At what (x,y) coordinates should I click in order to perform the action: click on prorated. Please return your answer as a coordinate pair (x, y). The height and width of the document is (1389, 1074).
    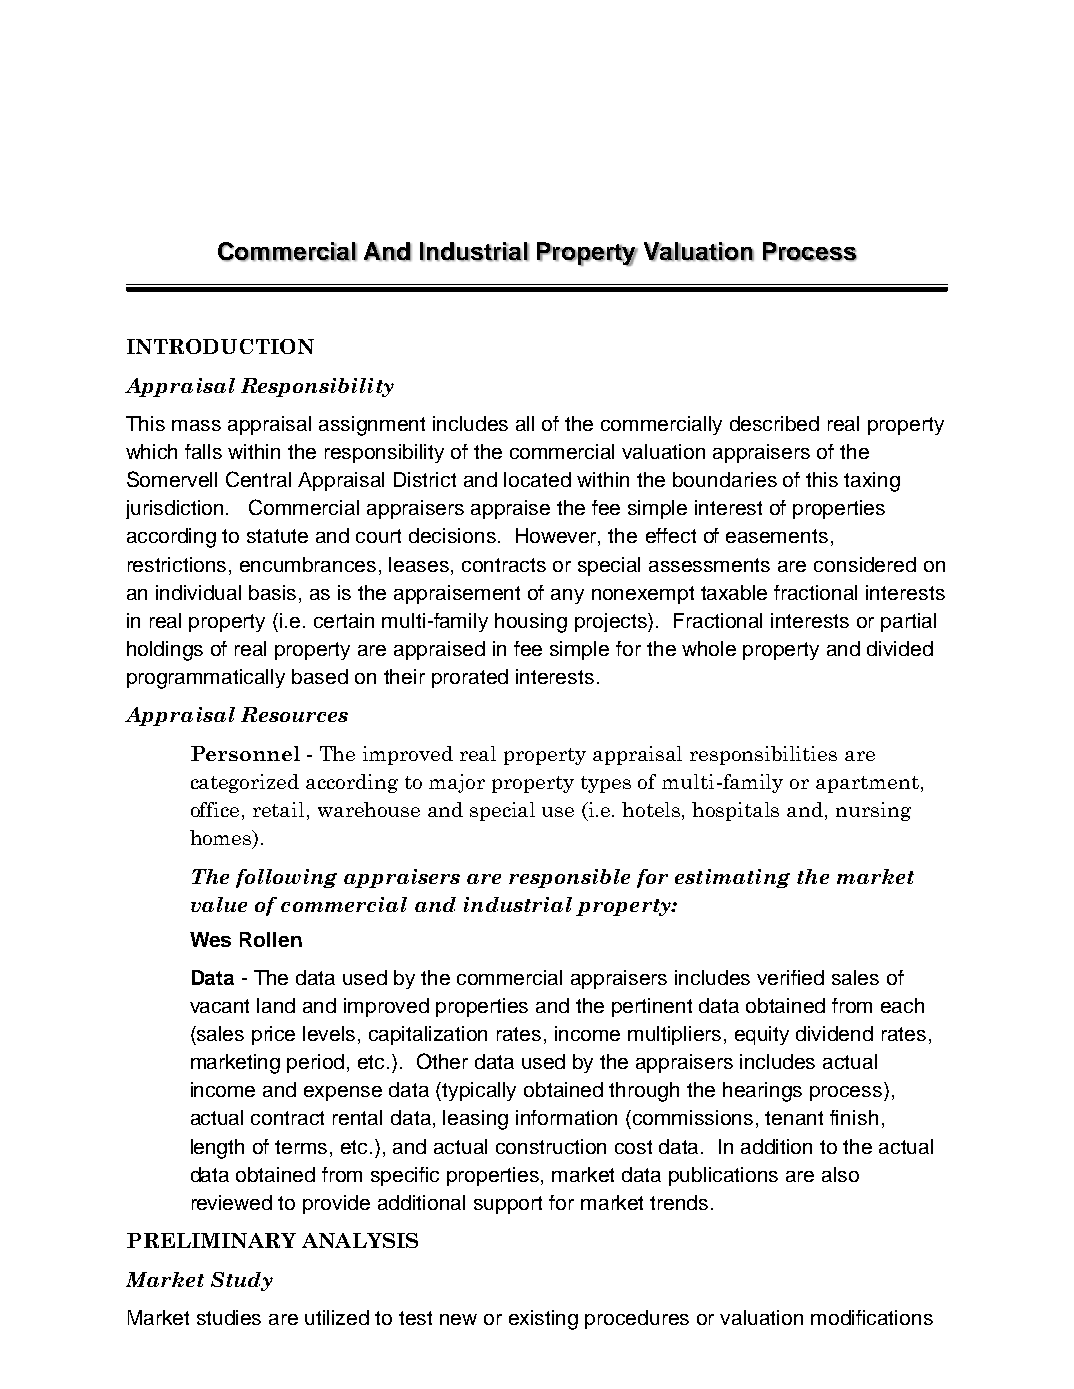
    Looking at the image, I should click on (470, 678).
